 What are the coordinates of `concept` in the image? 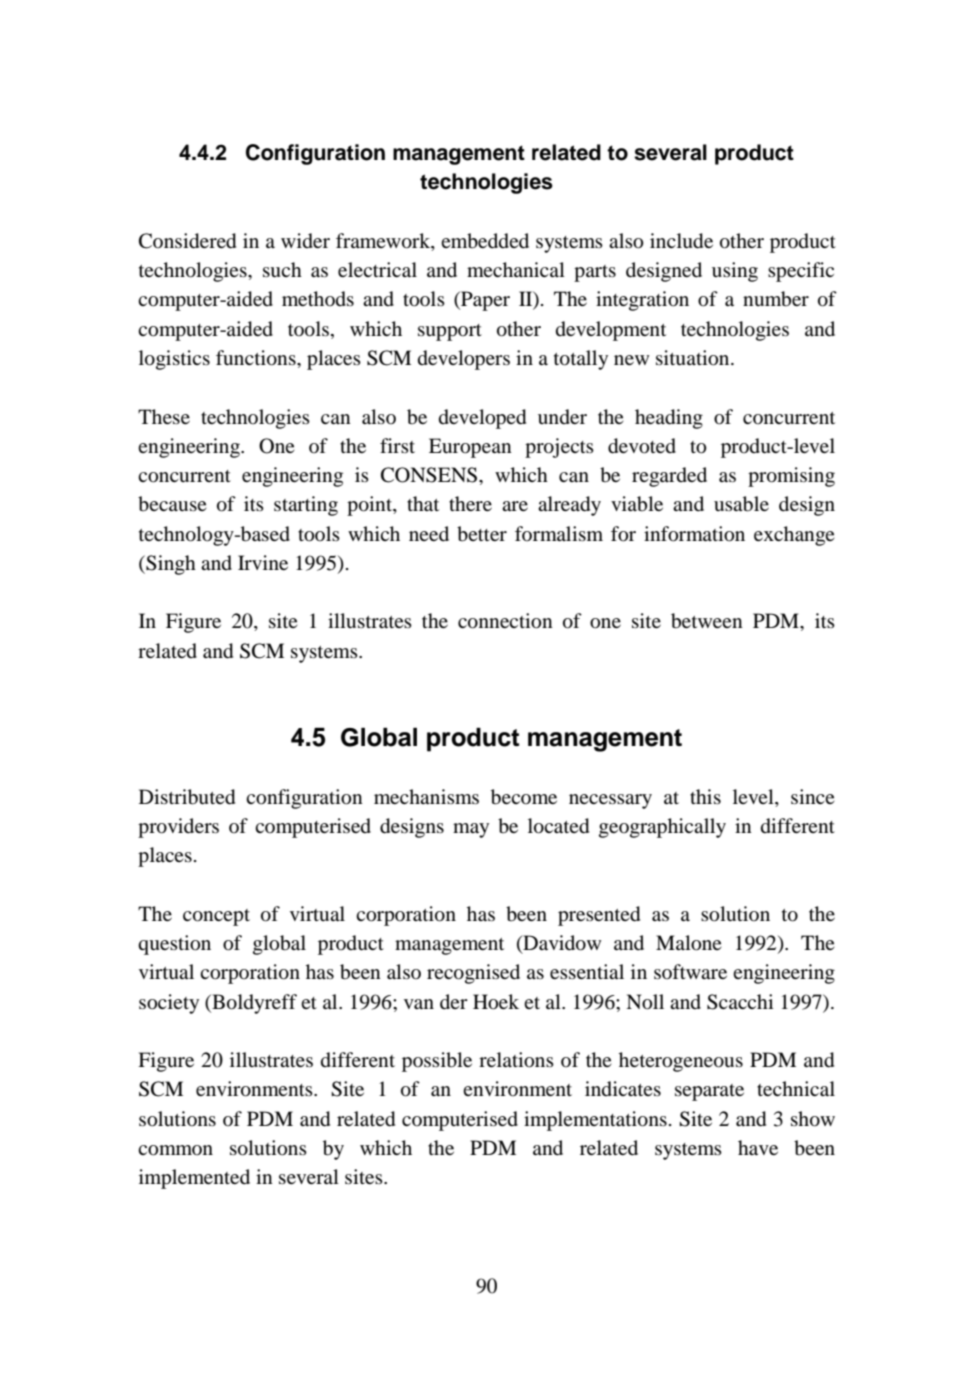 It's located at (216, 917).
